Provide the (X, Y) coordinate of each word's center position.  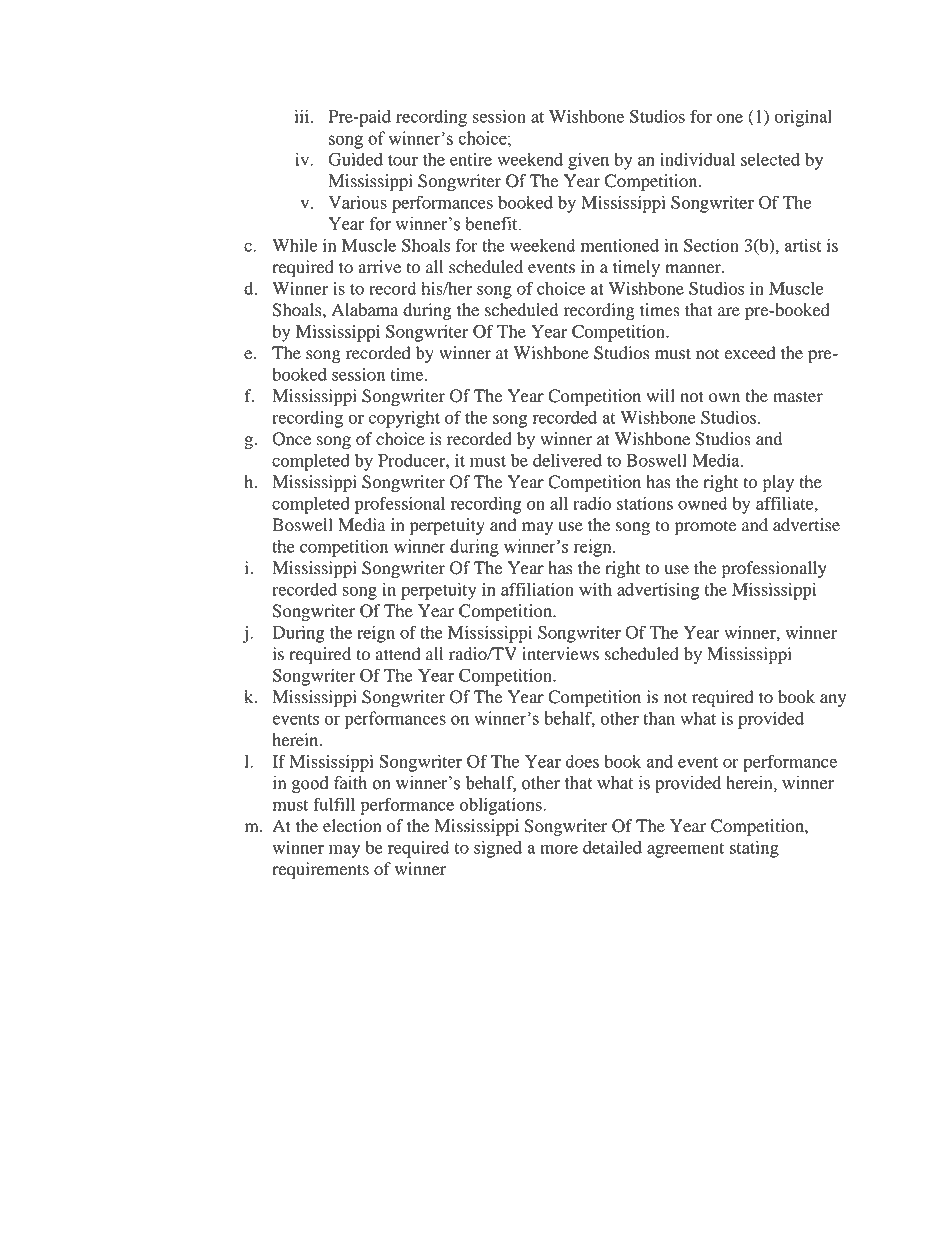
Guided (355, 159)
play (778, 483)
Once (291, 439)
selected (770, 159)
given (588, 161)
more (559, 849)
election (352, 826)
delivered (567, 460)
